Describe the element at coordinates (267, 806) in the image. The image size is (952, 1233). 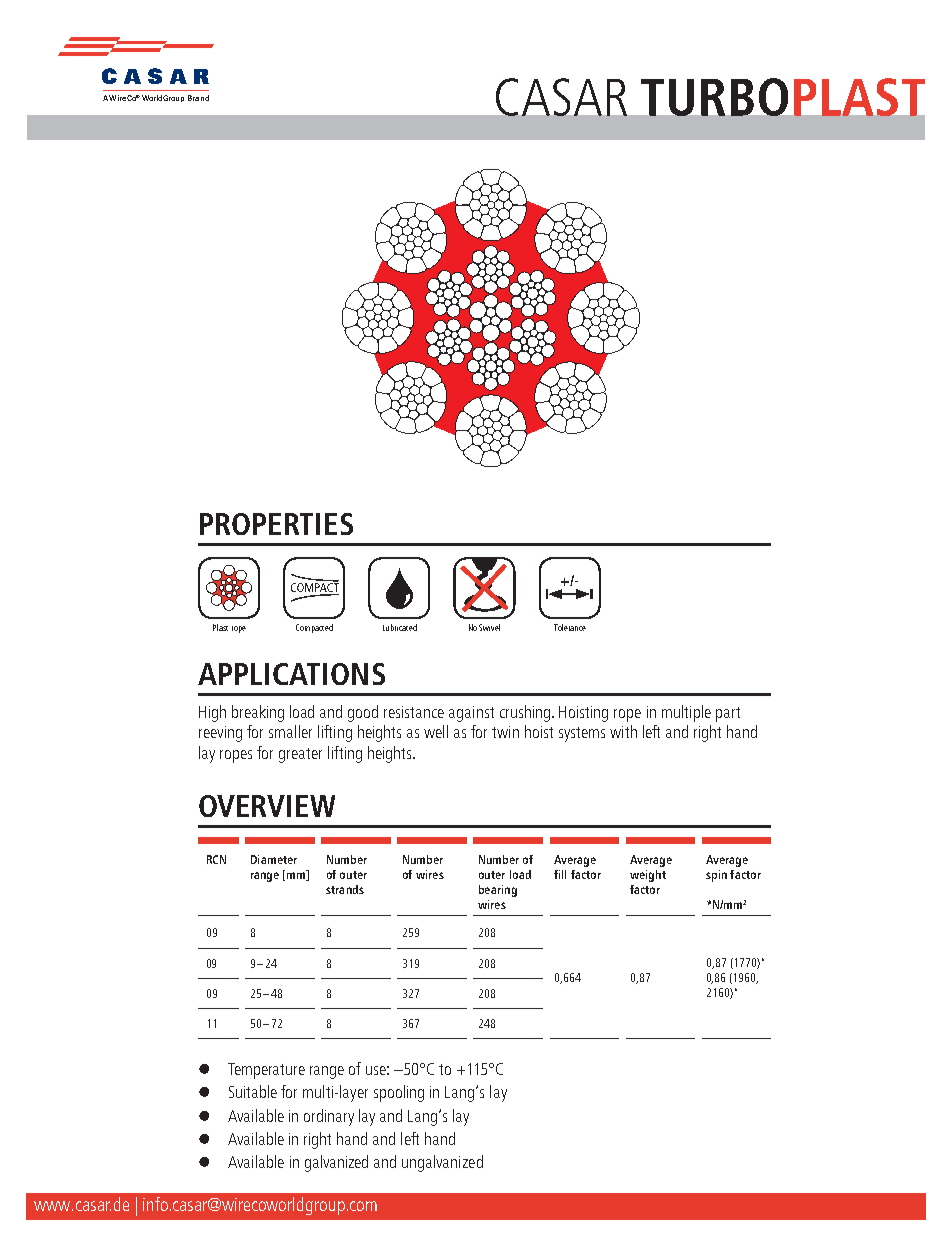
I see `OVERVIEW` at that location.
